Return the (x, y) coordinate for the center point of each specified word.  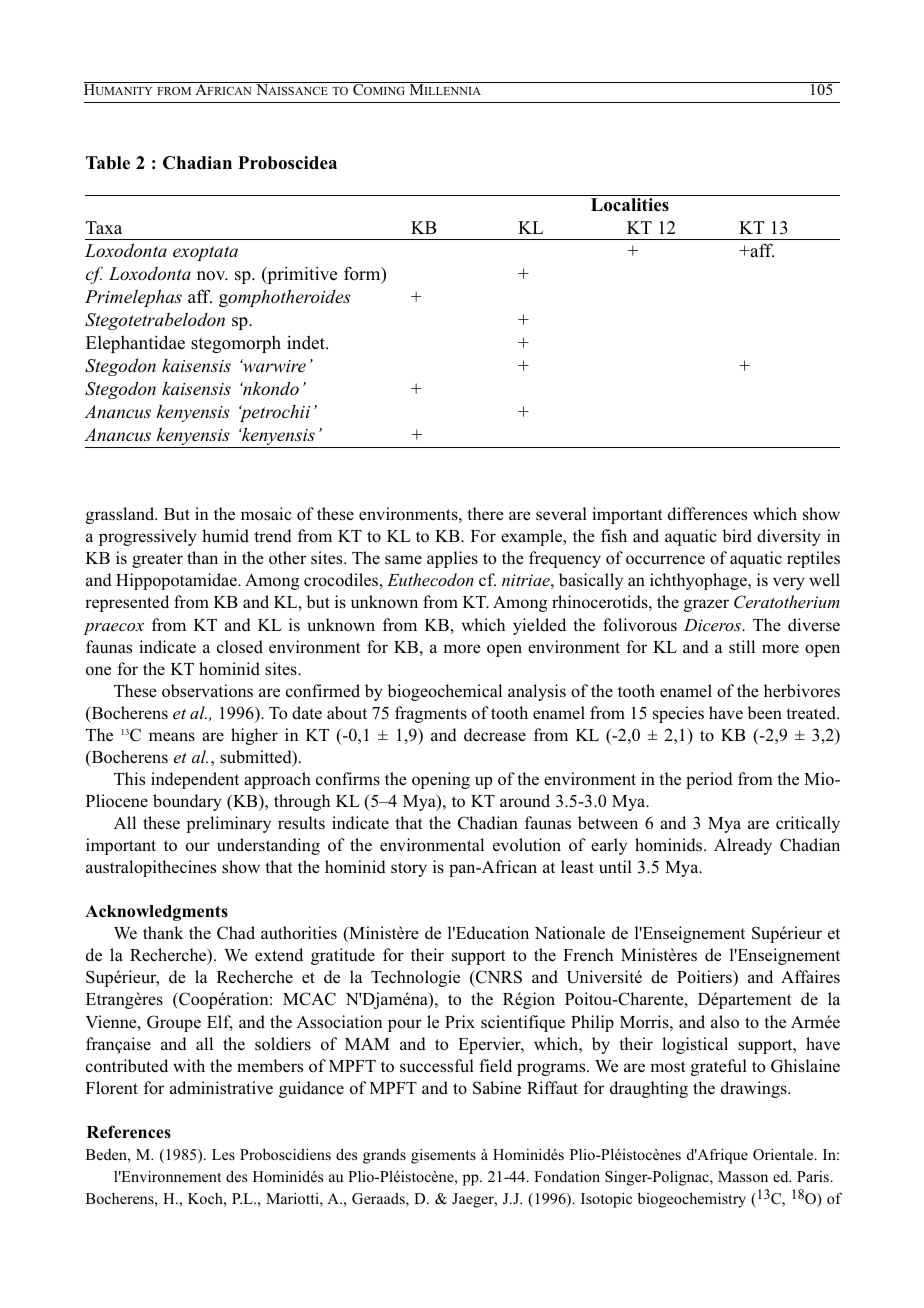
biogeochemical (444, 692)
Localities (630, 205)
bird (737, 535)
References (129, 1132)
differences (707, 514)
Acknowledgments (156, 913)
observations (207, 691)
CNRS (498, 978)
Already (743, 846)
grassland (121, 515)
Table (108, 163)
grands (384, 1156)
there (485, 513)
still (742, 647)
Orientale (784, 1154)
